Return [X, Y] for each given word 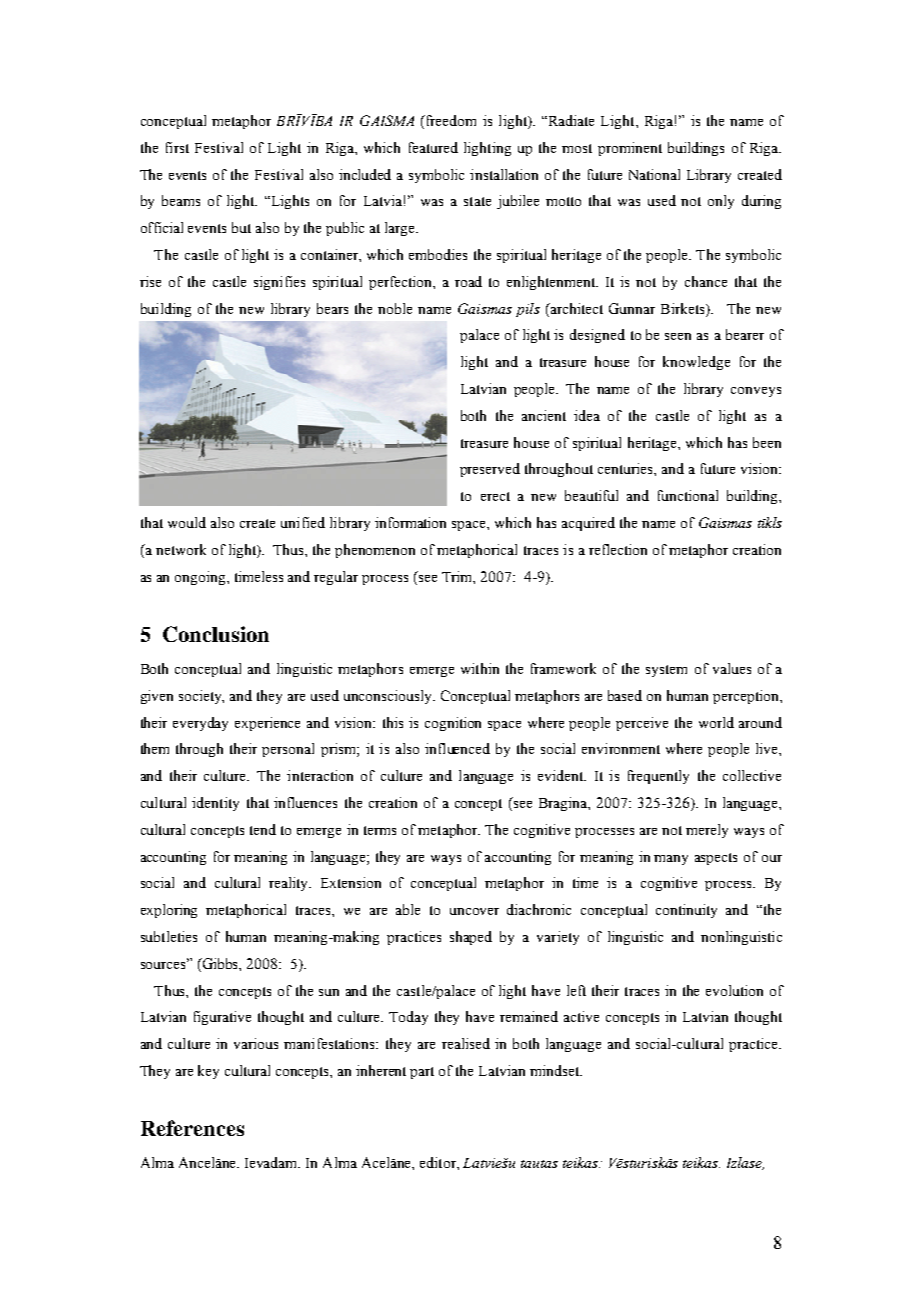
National [654, 174]
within [480, 668]
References [192, 1128]
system [666, 671]
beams [181, 200]
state [477, 201]
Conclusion [216, 634]
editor [439, 1162]
